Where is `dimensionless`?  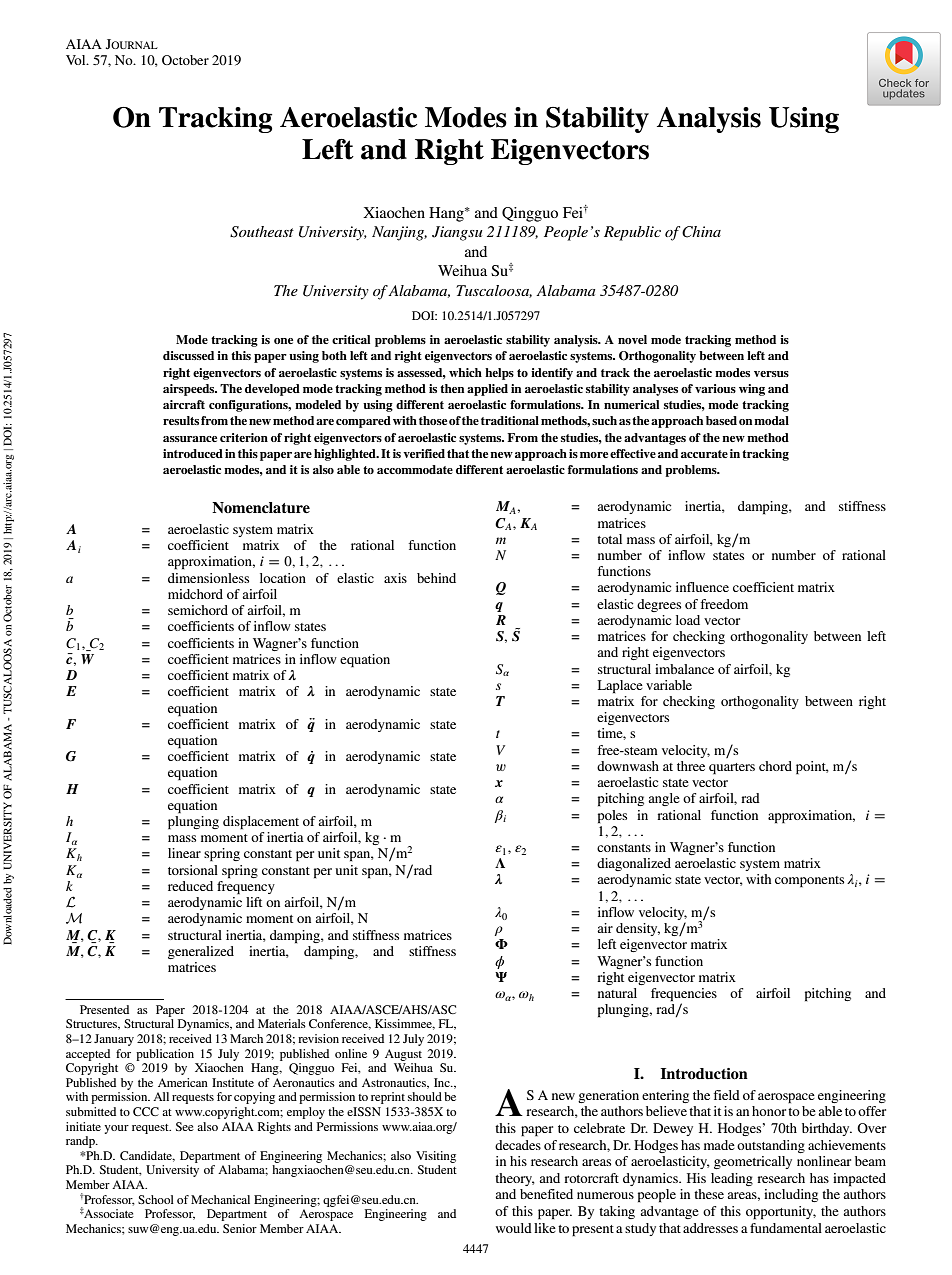
dimensionless is located at coordinates (208, 578).
